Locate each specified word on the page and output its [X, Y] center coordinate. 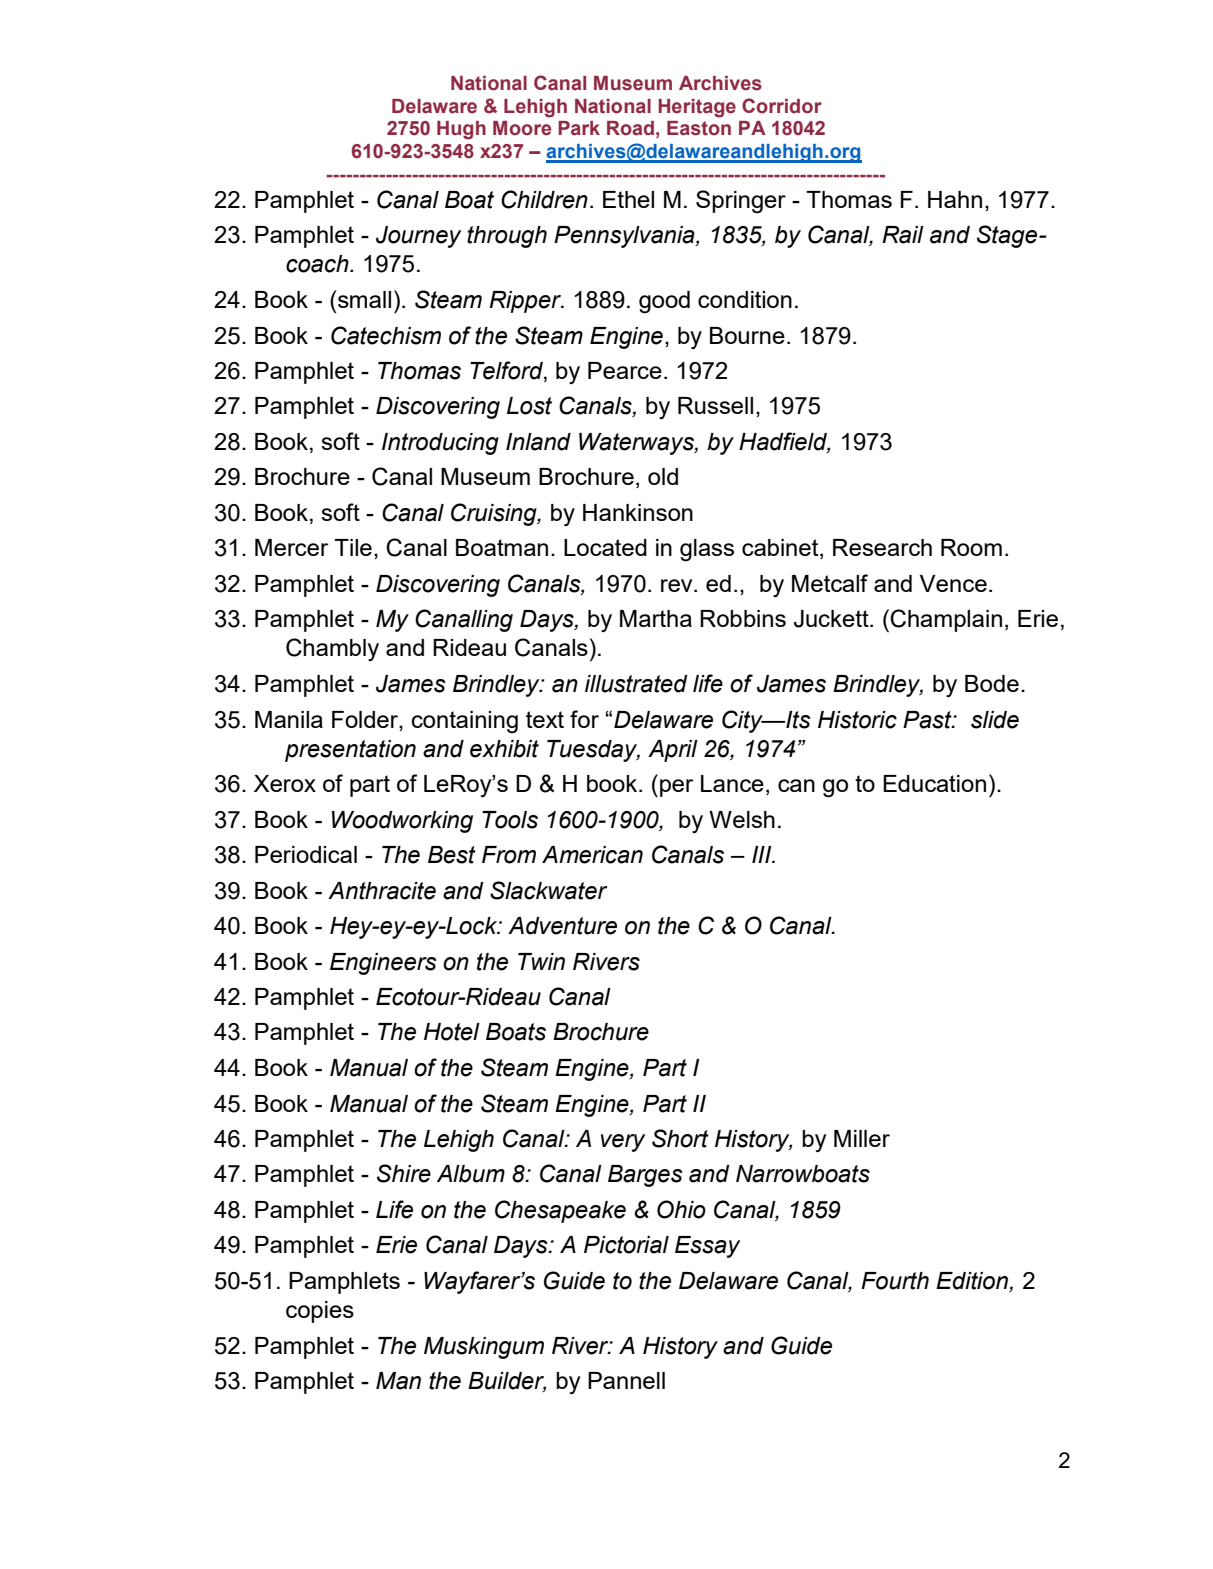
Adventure [562, 926]
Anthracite [382, 891]
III [763, 854]
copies [320, 1312]
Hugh [461, 130]
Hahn [955, 199]
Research [882, 547]
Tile [353, 547]
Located [605, 547]
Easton [699, 128]
